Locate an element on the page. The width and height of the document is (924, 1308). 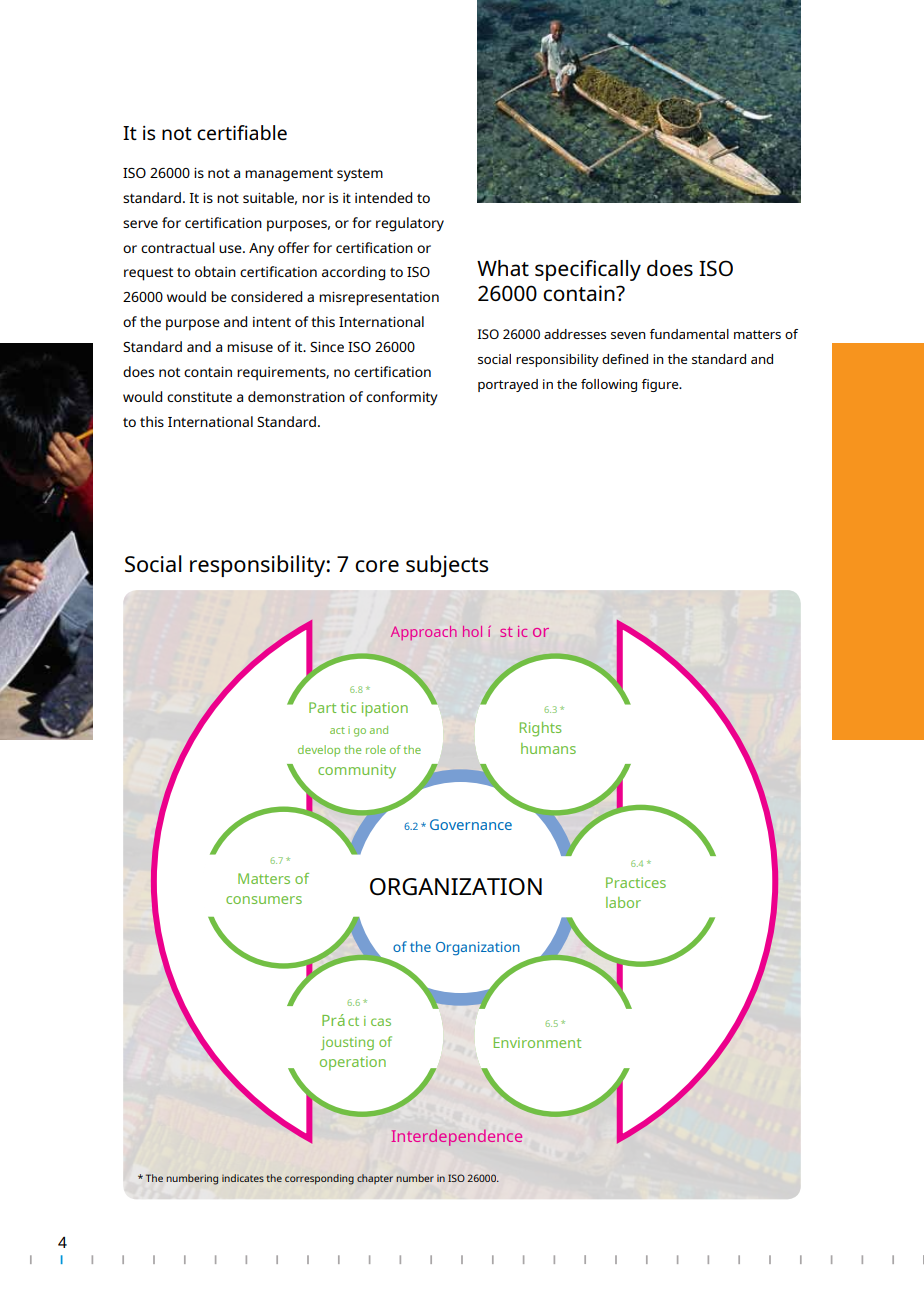
Approach is located at coordinates (423, 633).
